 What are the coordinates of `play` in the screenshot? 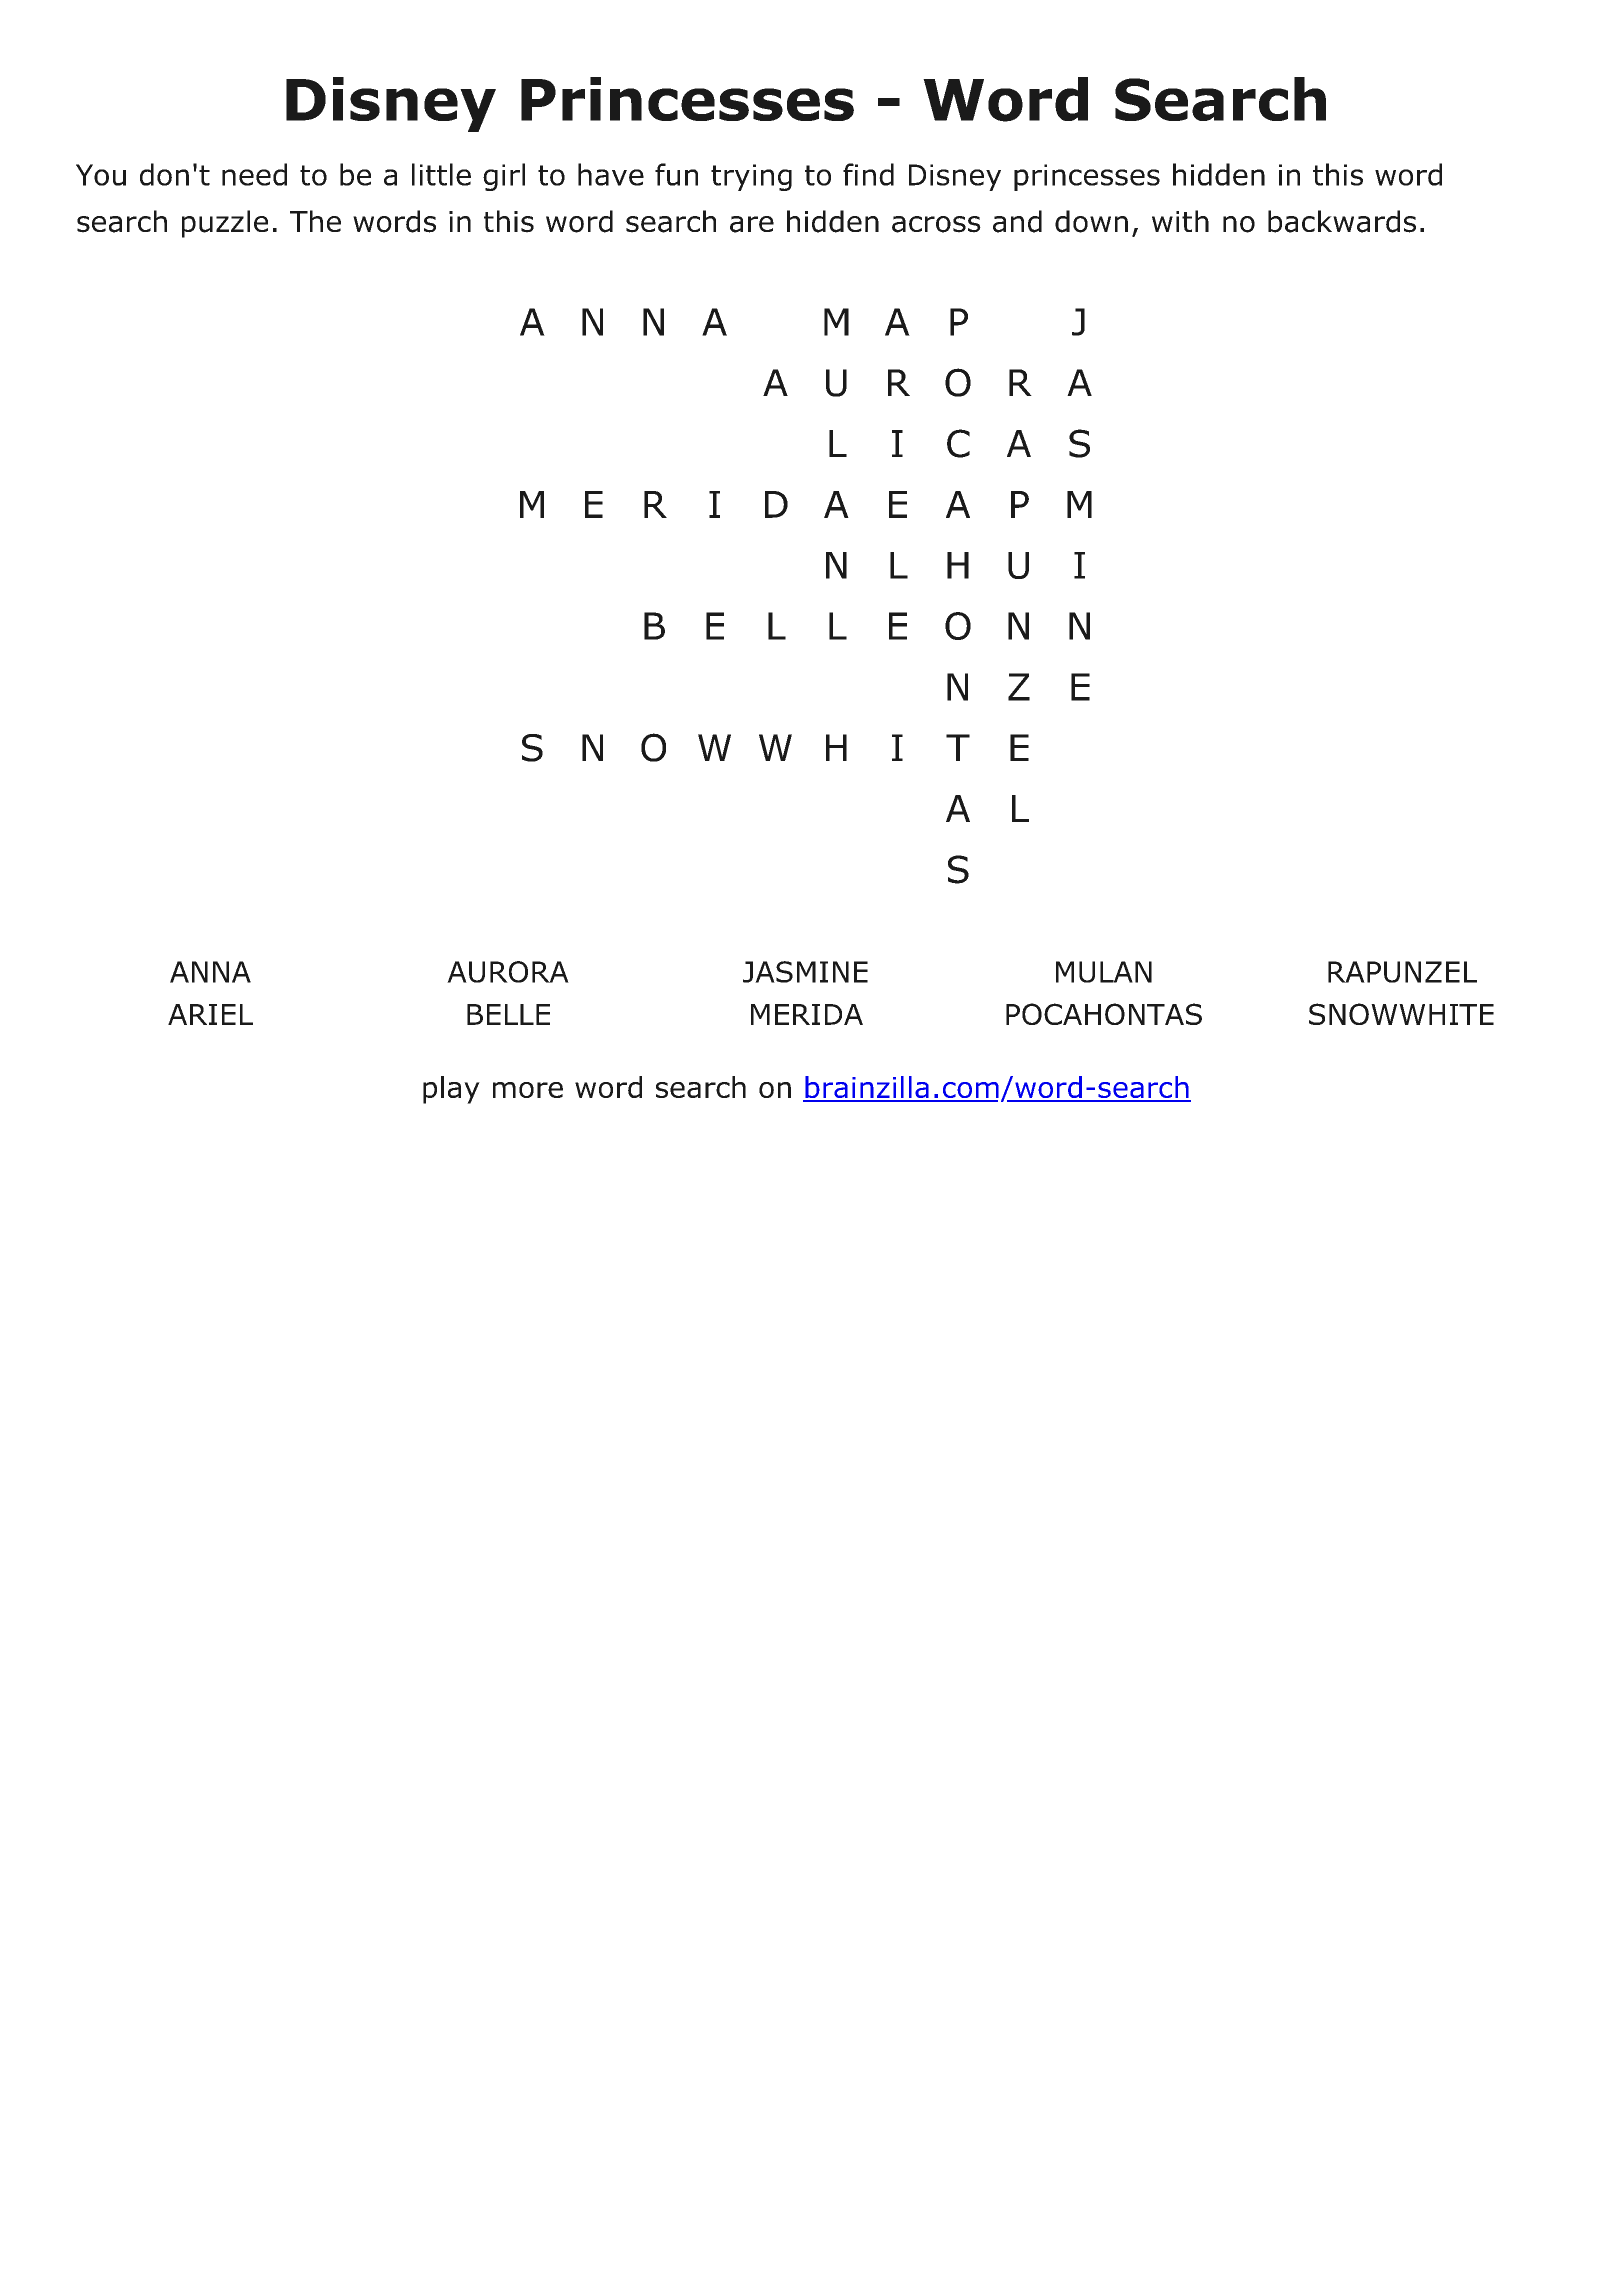 It's located at (451, 1090).
